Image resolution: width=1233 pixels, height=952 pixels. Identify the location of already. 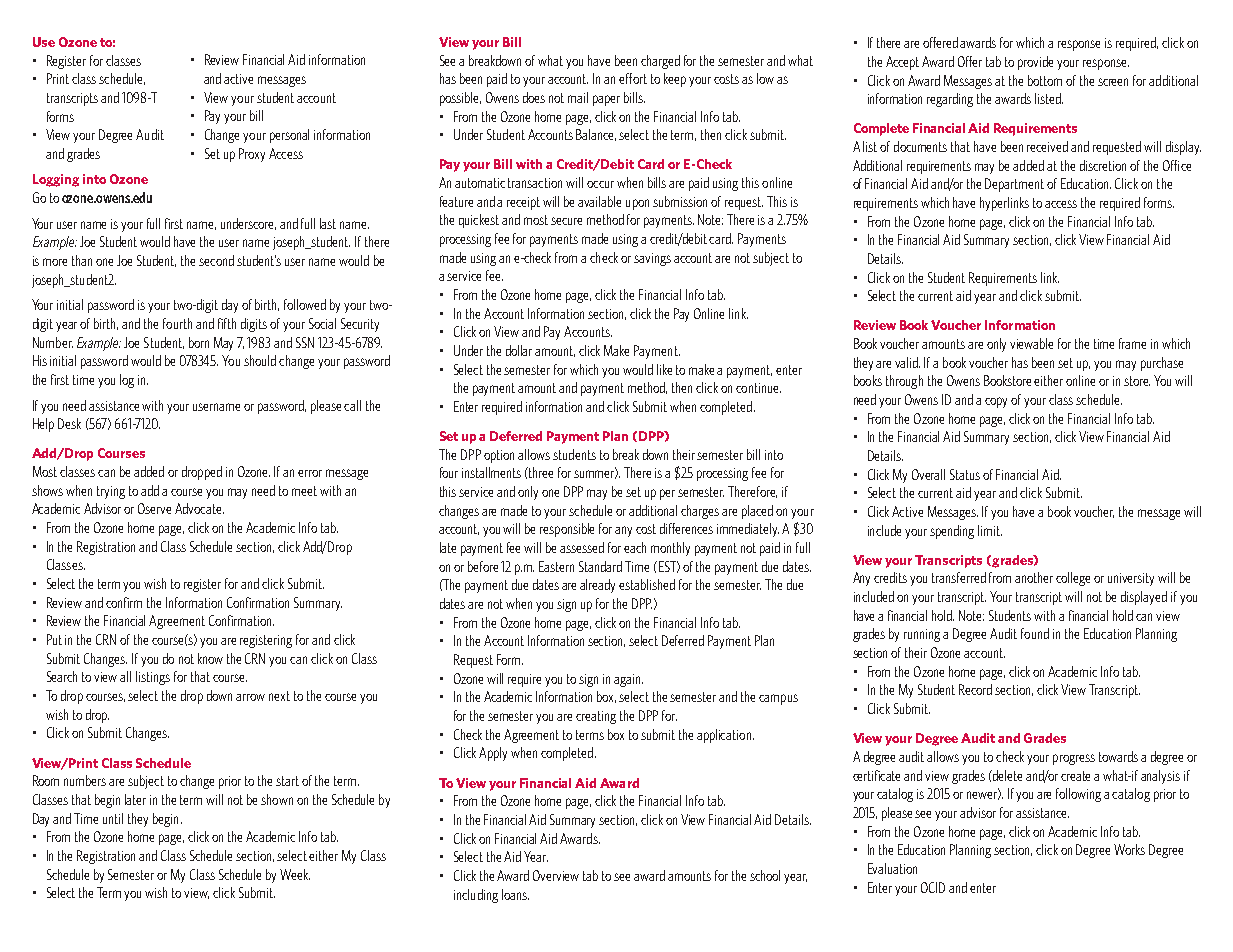
(597, 586).
